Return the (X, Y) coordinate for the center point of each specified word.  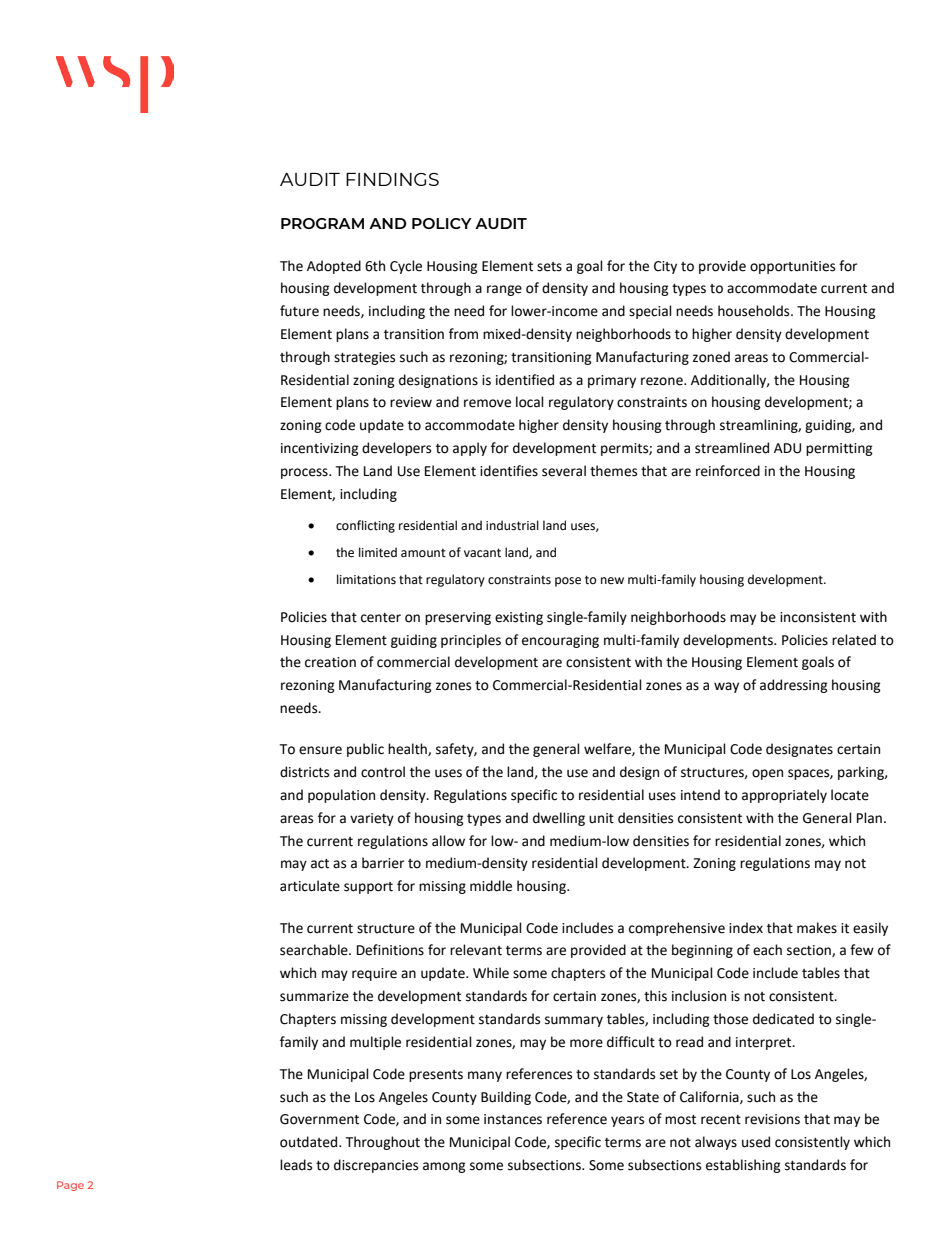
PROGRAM (322, 223)
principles (471, 641)
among (444, 1167)
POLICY (442, 223)
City (665, 267)
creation (330, 662)
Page (70, 1186)
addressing (794, 686)
